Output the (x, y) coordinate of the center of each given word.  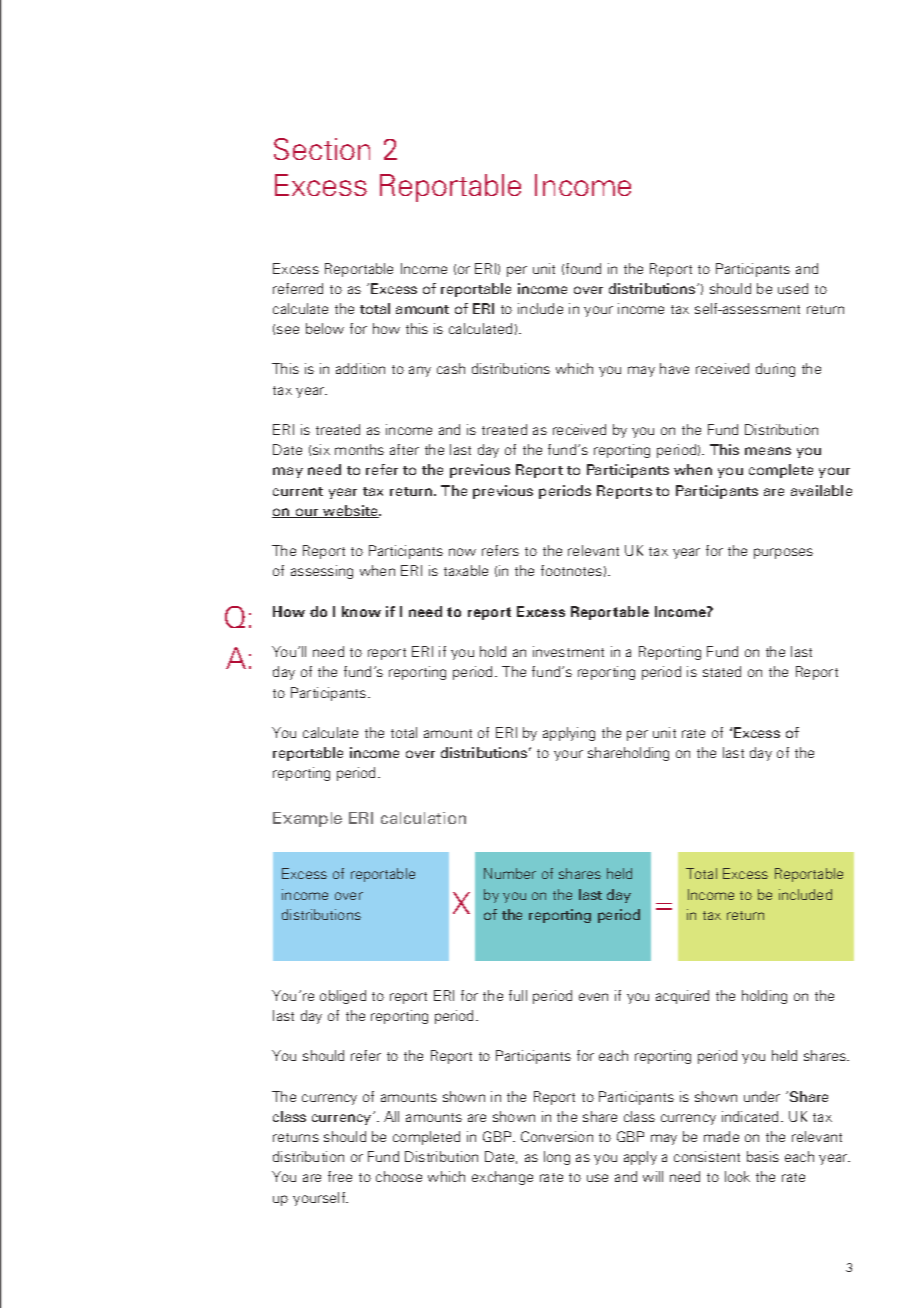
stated (722, 671)
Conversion (557, 1136)
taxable (466, 570)
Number (510, 873)
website (351, 511)
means (768, 451)
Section (322, 149)
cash (451, 368)
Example (307, 819)
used (793, 288)
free (340, 1176)
